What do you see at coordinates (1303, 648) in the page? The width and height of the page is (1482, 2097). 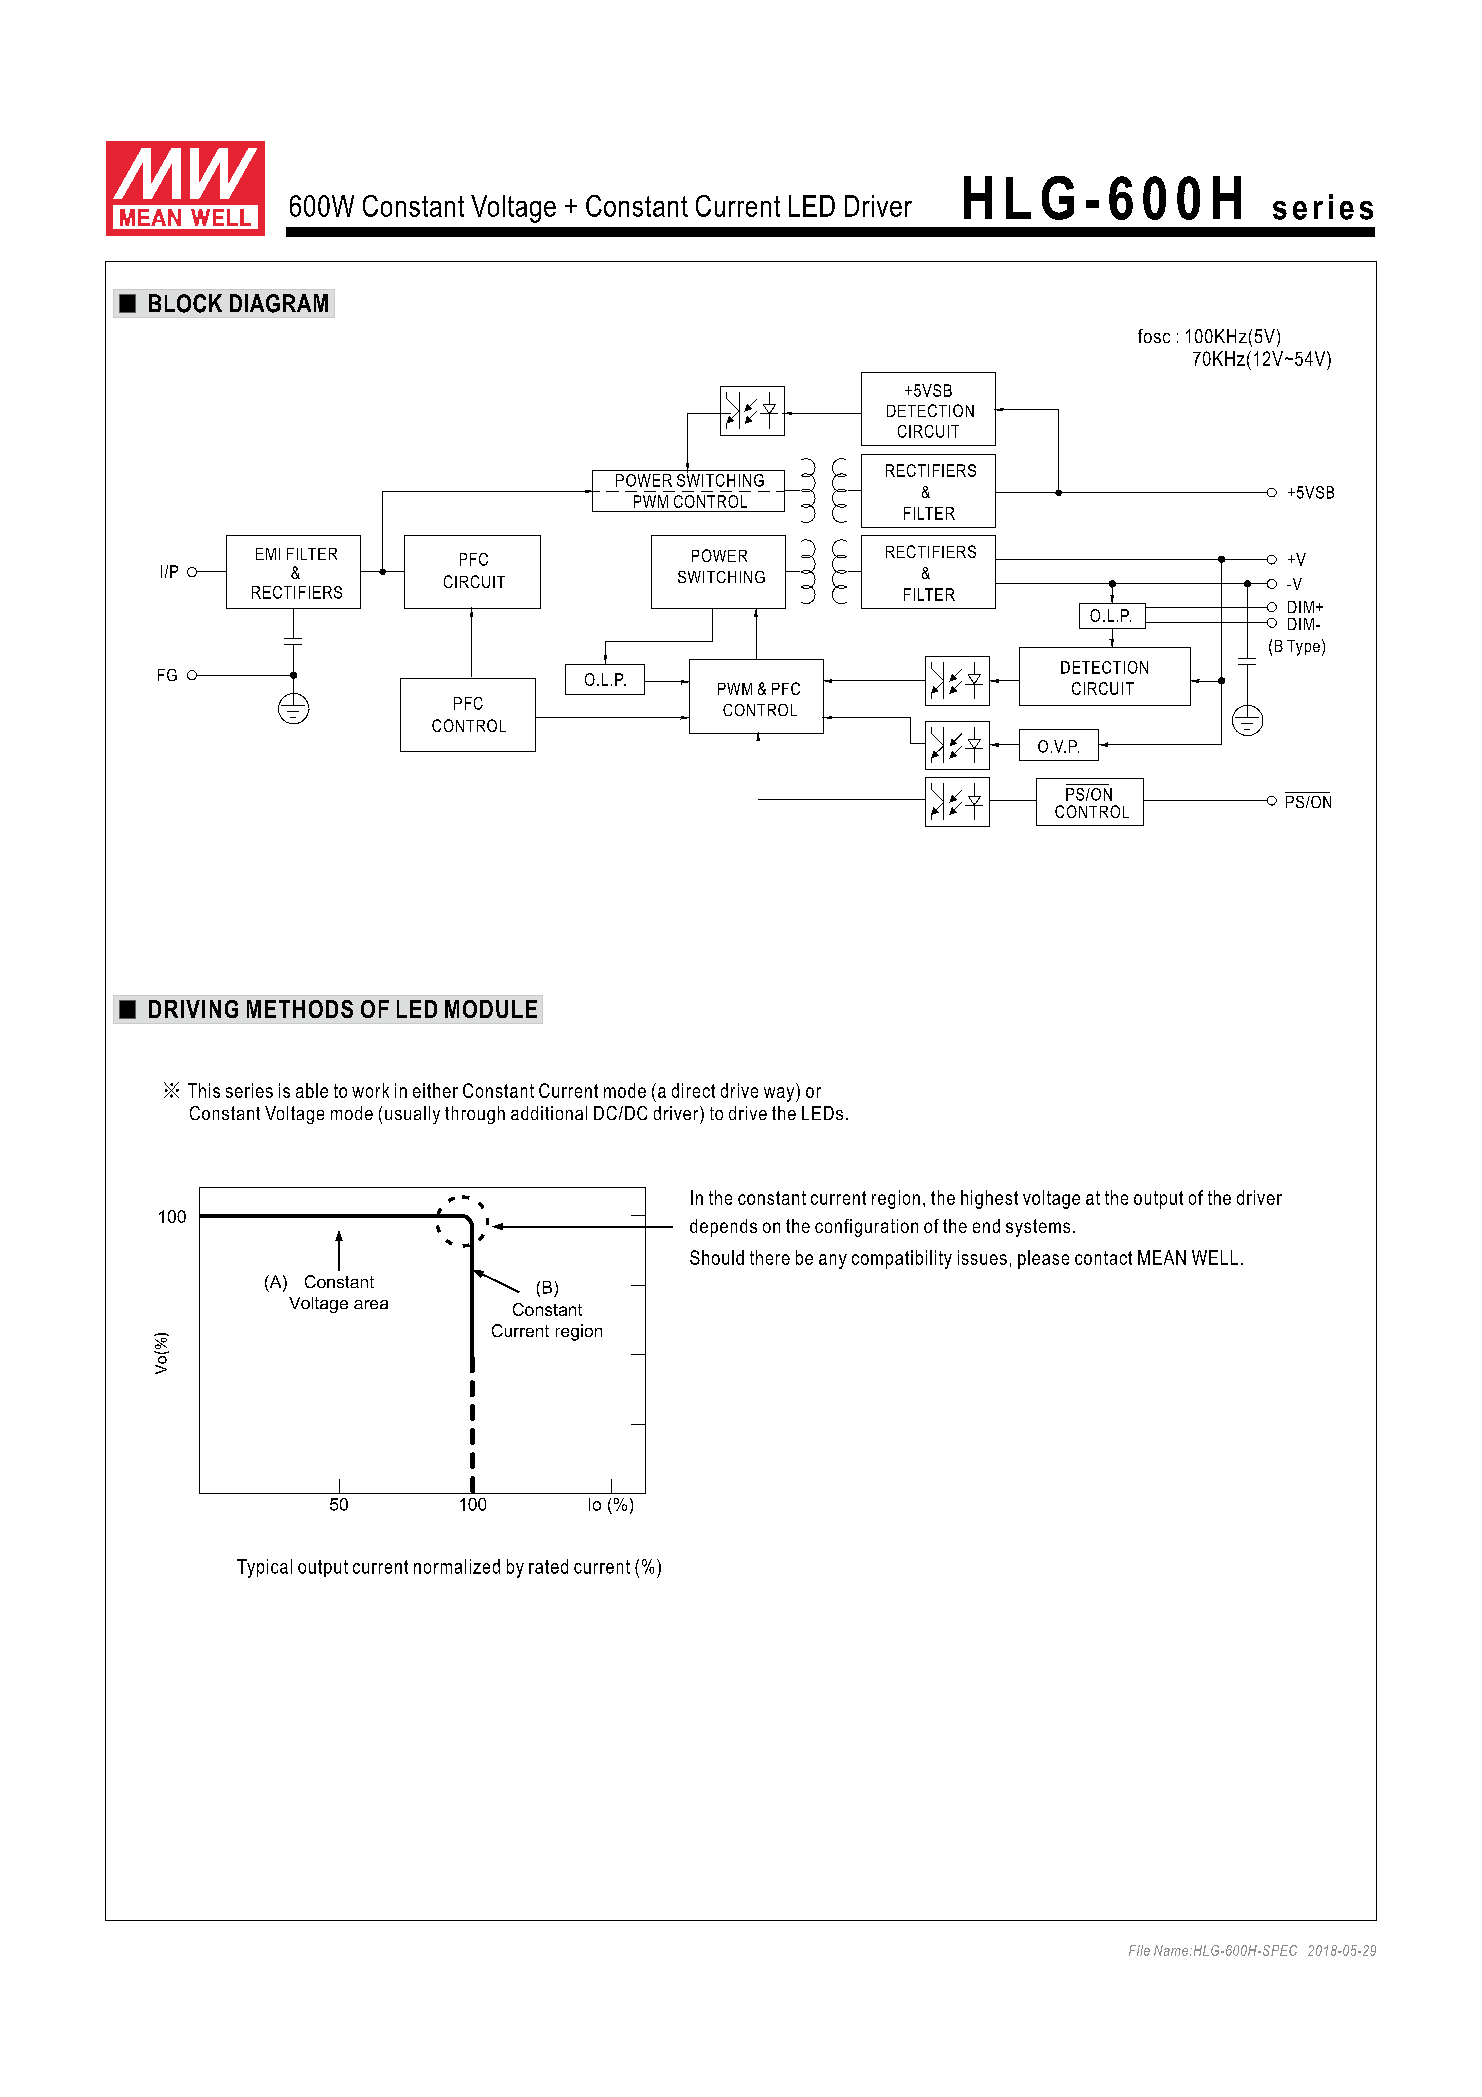 I see `Type` at bounding box center [1303, 648].
